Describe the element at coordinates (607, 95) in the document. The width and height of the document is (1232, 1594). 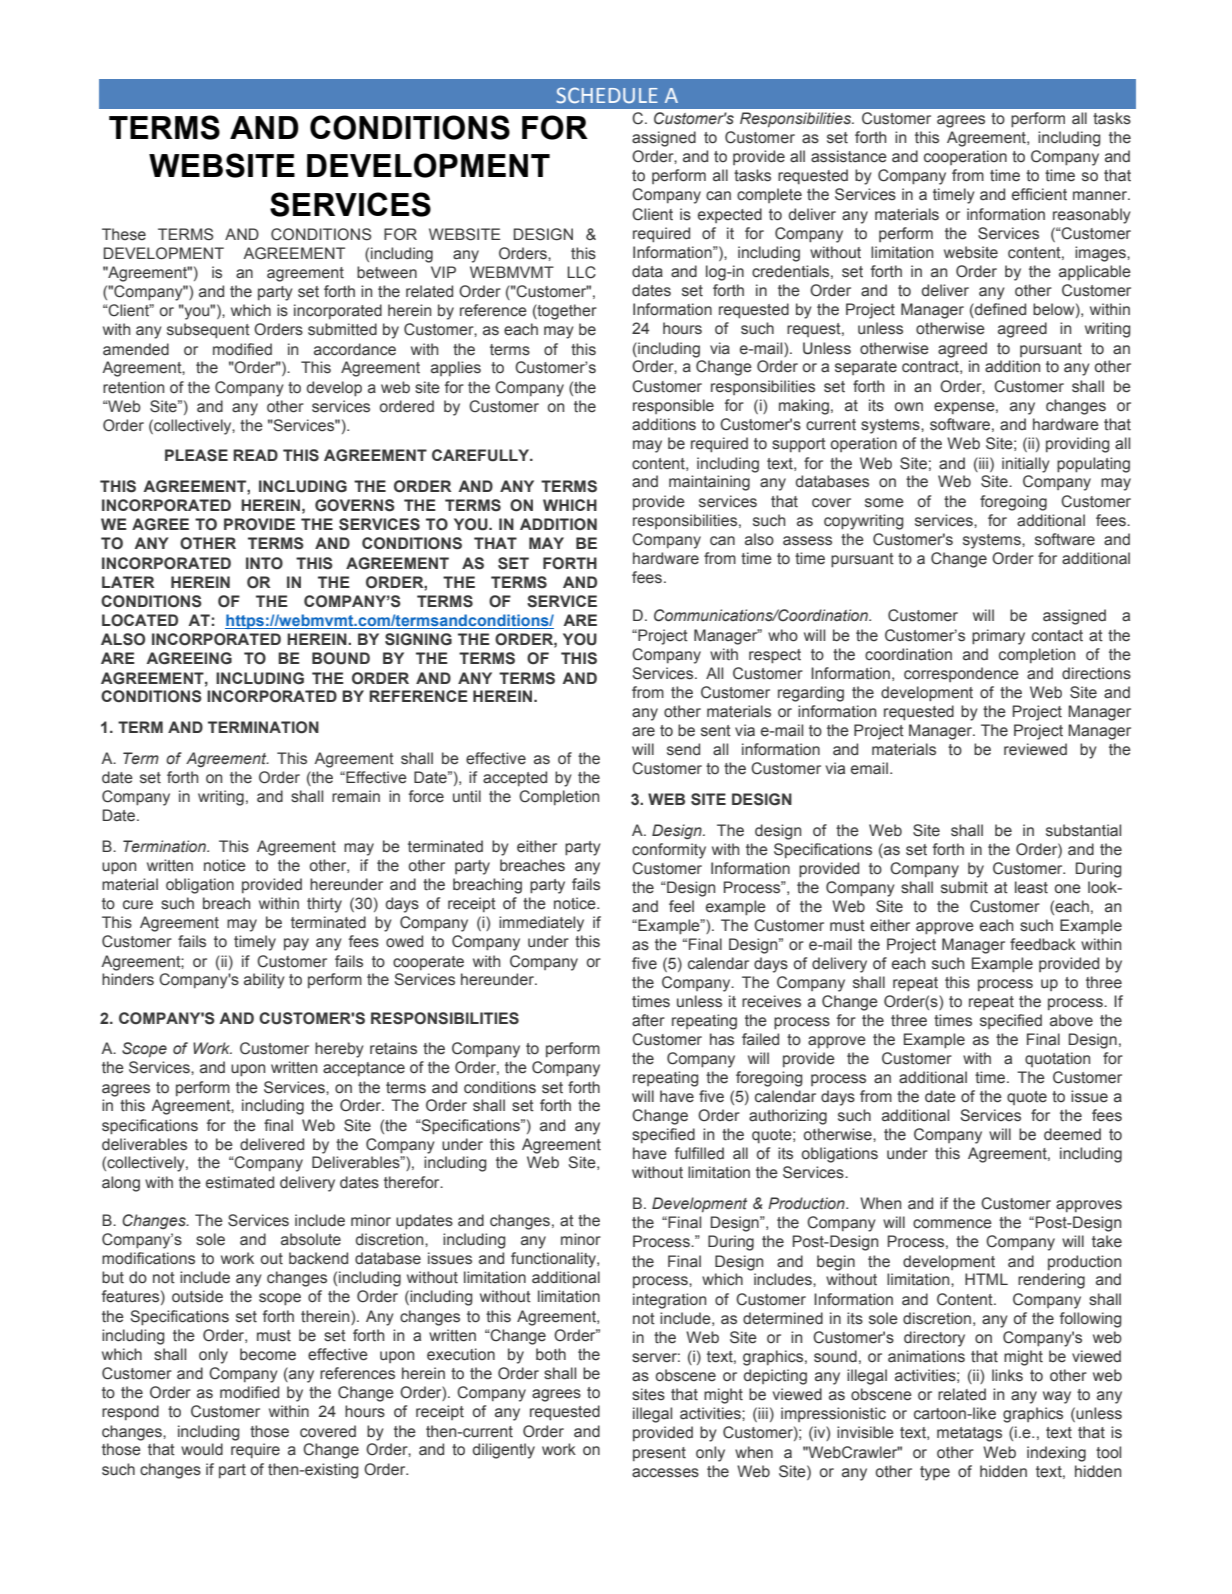
I see `SCHEDULE` at that location.
